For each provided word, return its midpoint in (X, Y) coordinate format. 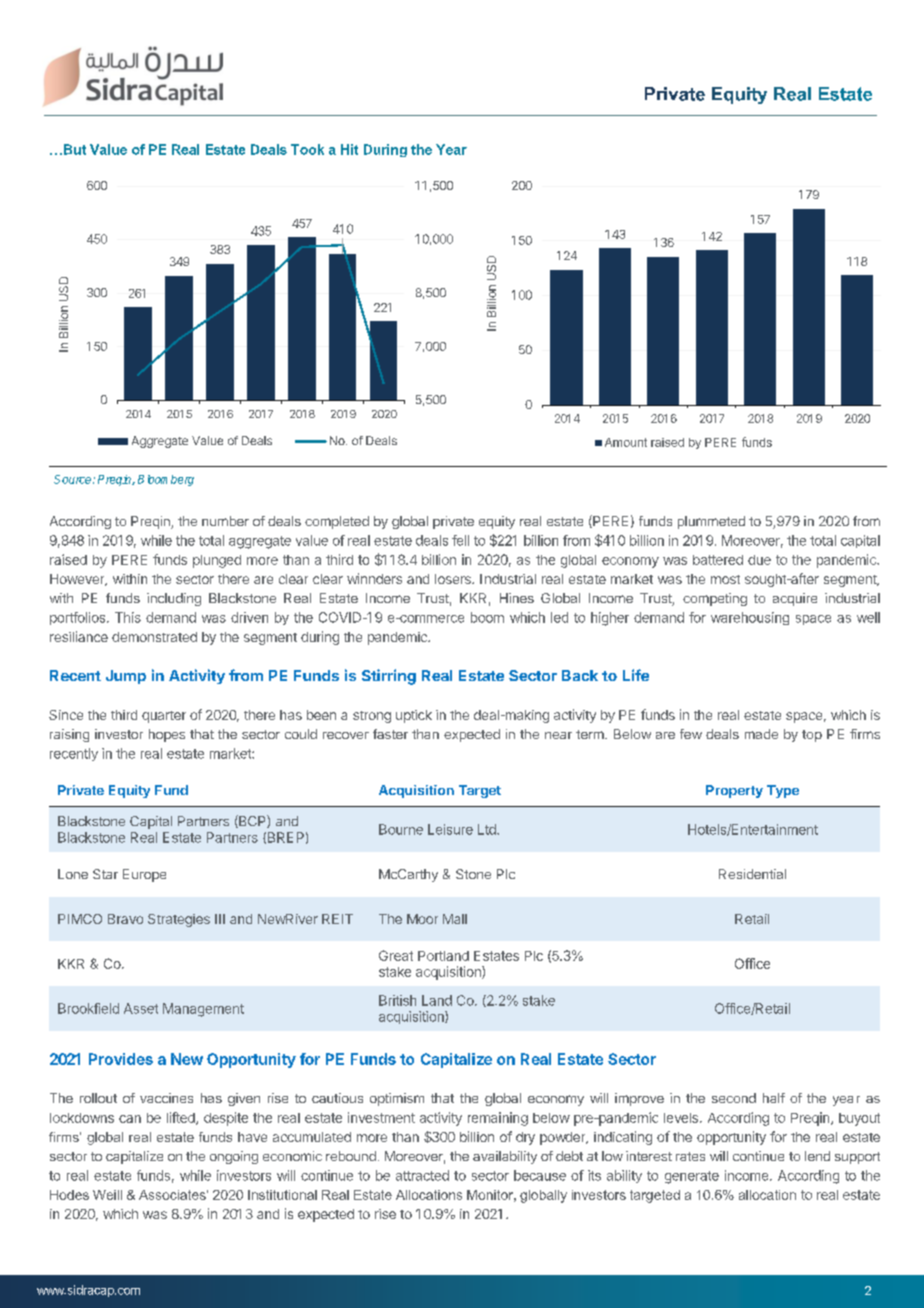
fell (460, 540)
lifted (182, 1118)
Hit (349, 149)
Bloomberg (166, 480)
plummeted (711, 522)
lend (817, 1156)
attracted (422, 1175)
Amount (626, 442)
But (75, 149)
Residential (752, 874)
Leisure (450, 829)
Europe (144, 875)
